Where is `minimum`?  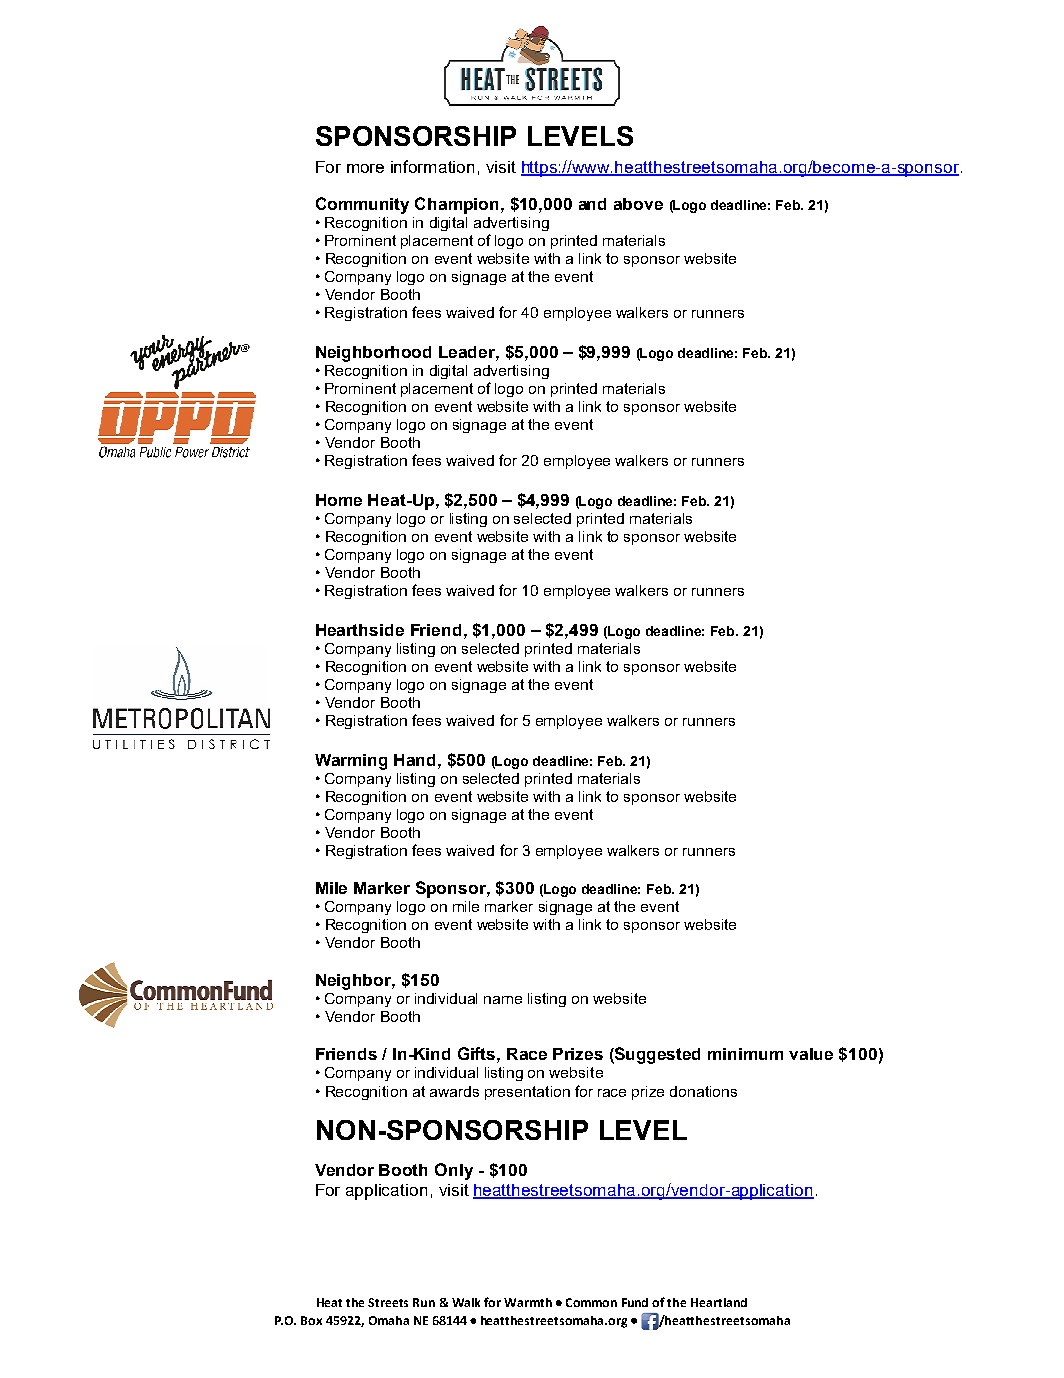 minimum is located at coordinates (745, 1054).
